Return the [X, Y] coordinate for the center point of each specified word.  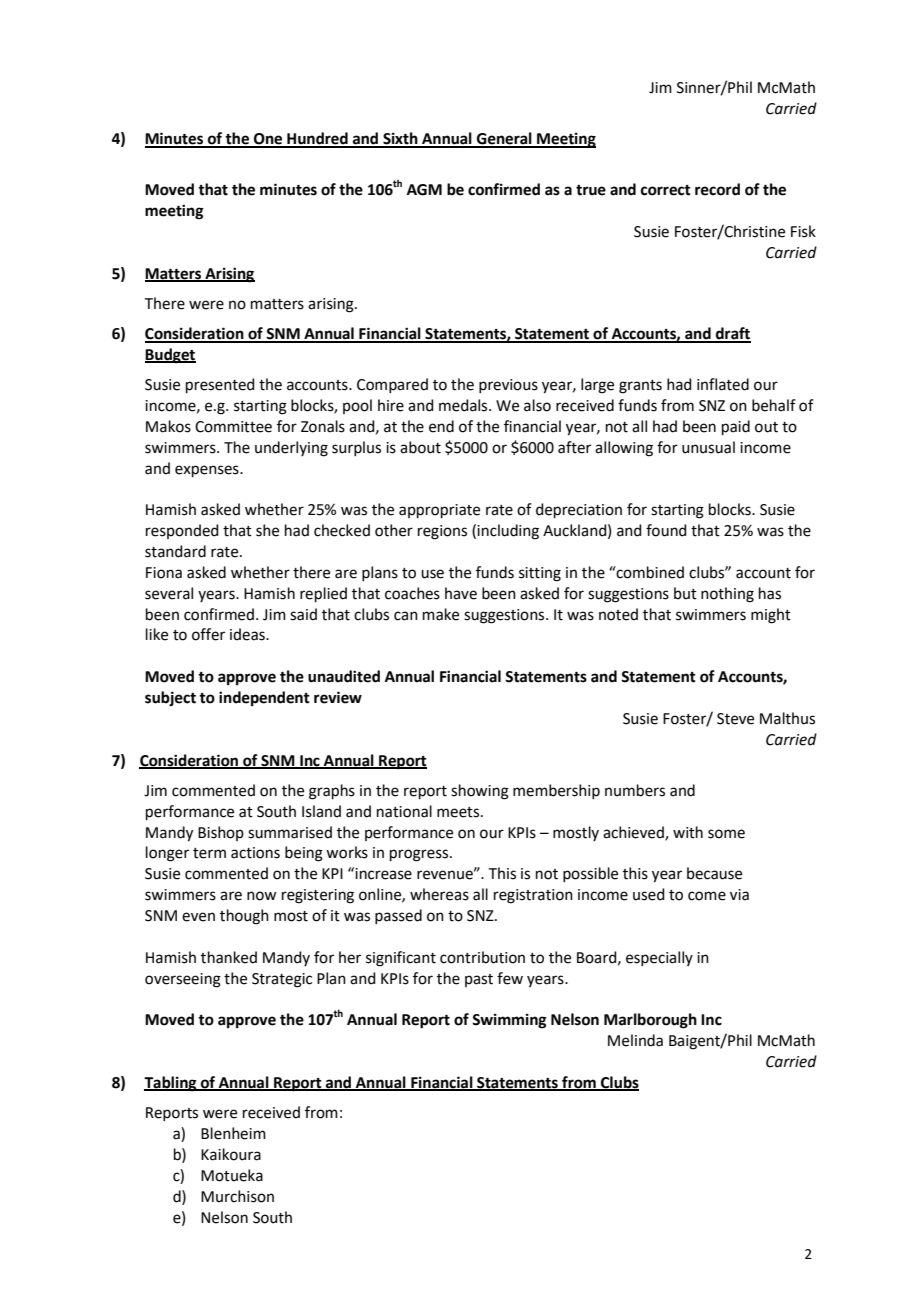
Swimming [509, 1021]
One [268, 140]
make [441, 614]
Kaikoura [231, 1154]
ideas [248, 634]
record [717, 189]
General [504, 139]
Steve [735, 719]
